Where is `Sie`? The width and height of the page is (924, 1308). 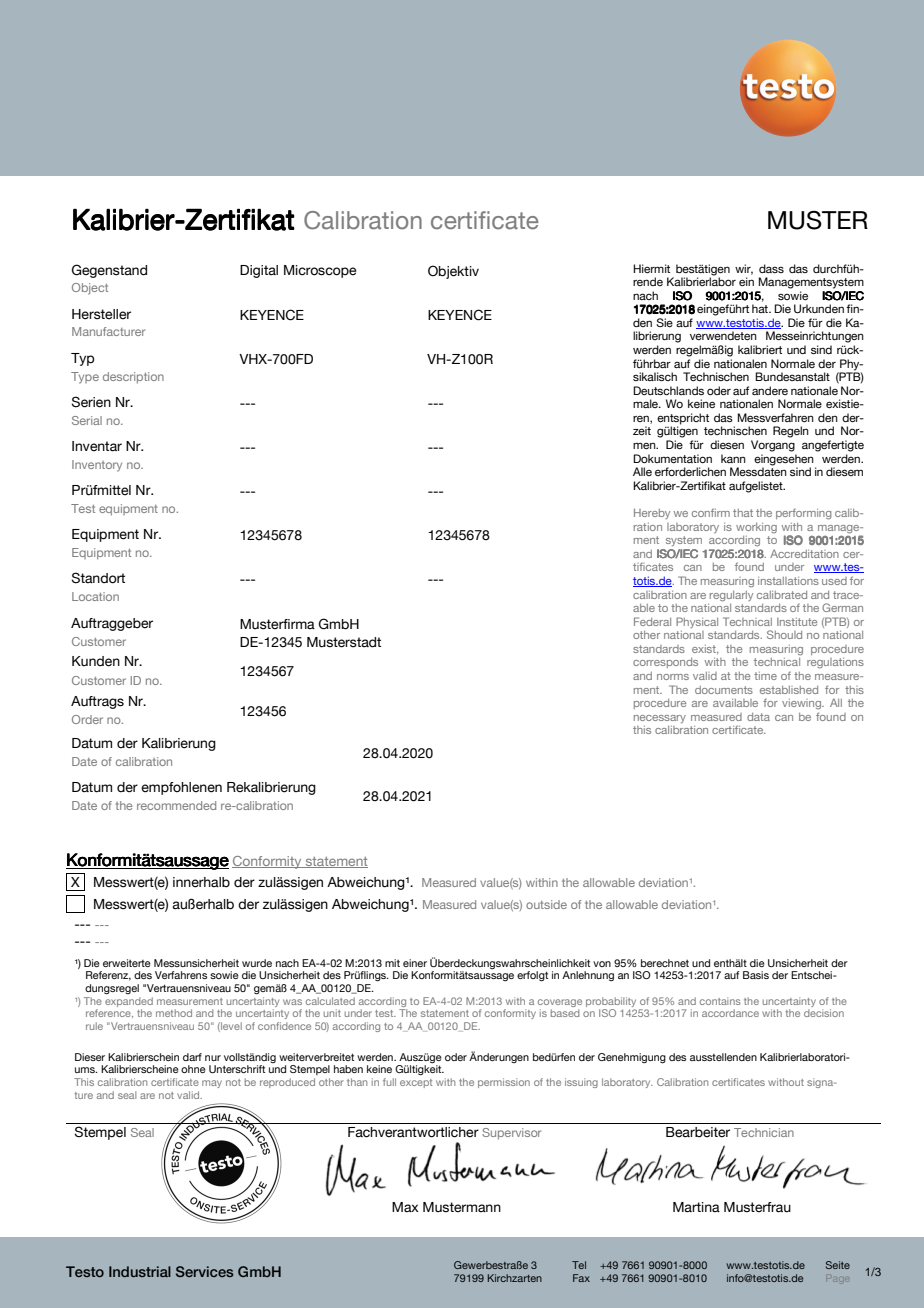 Sie is located at coordinates (664, 322).
